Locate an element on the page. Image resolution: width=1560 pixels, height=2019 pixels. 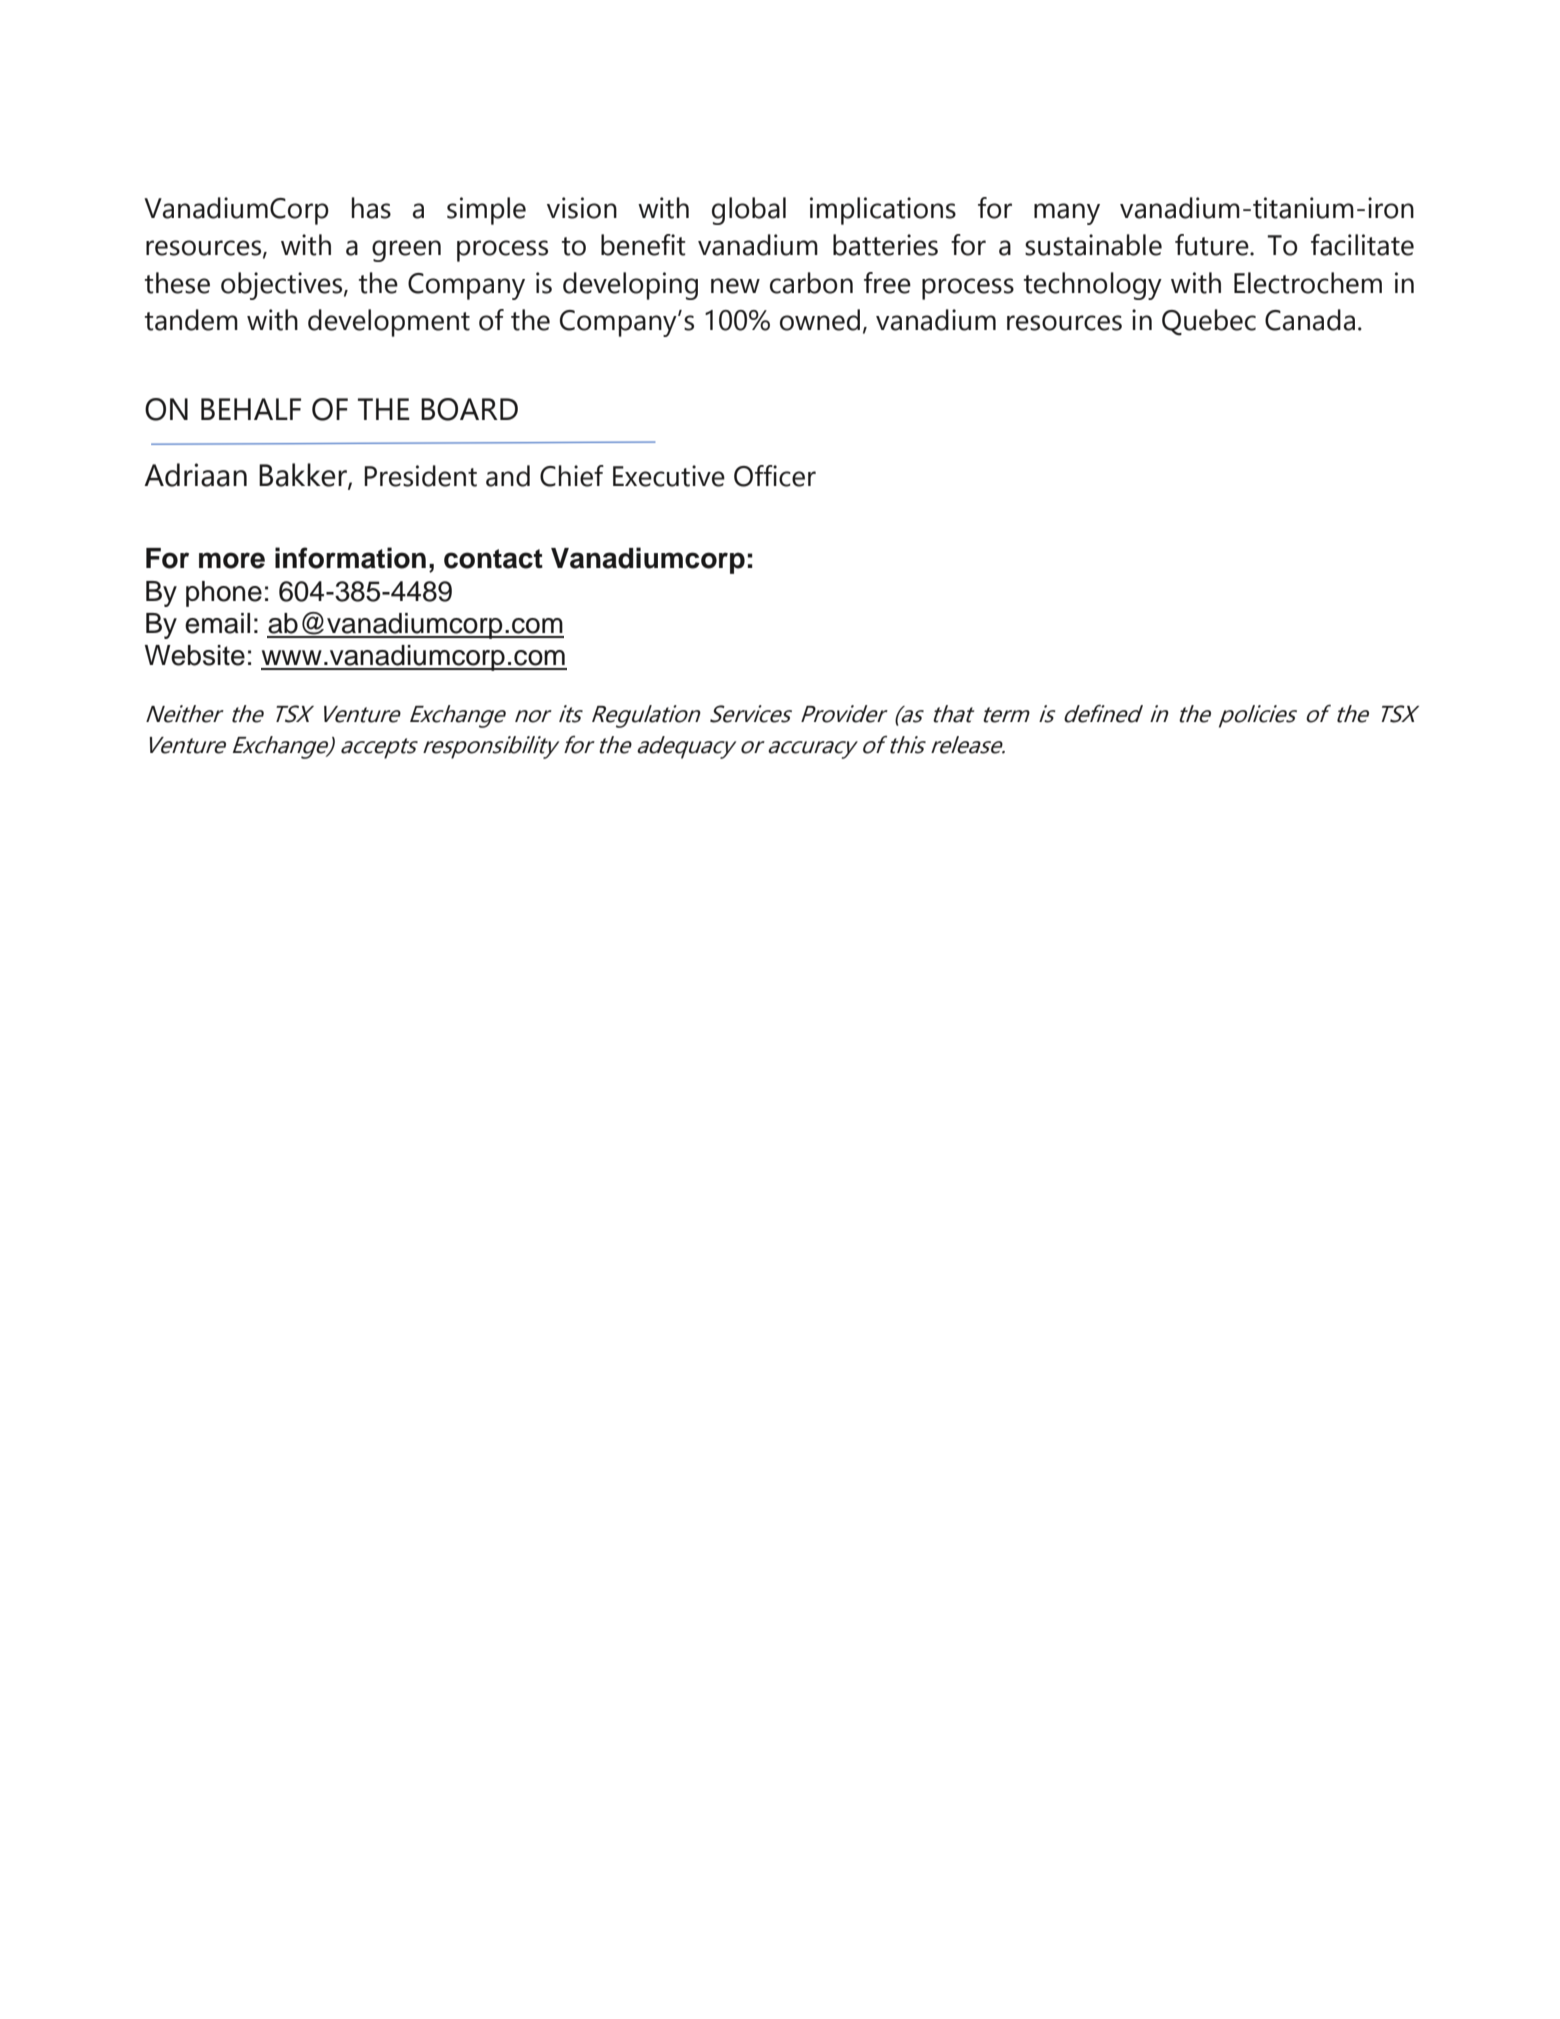
Quebec is located at coordinates (1209, 322).
